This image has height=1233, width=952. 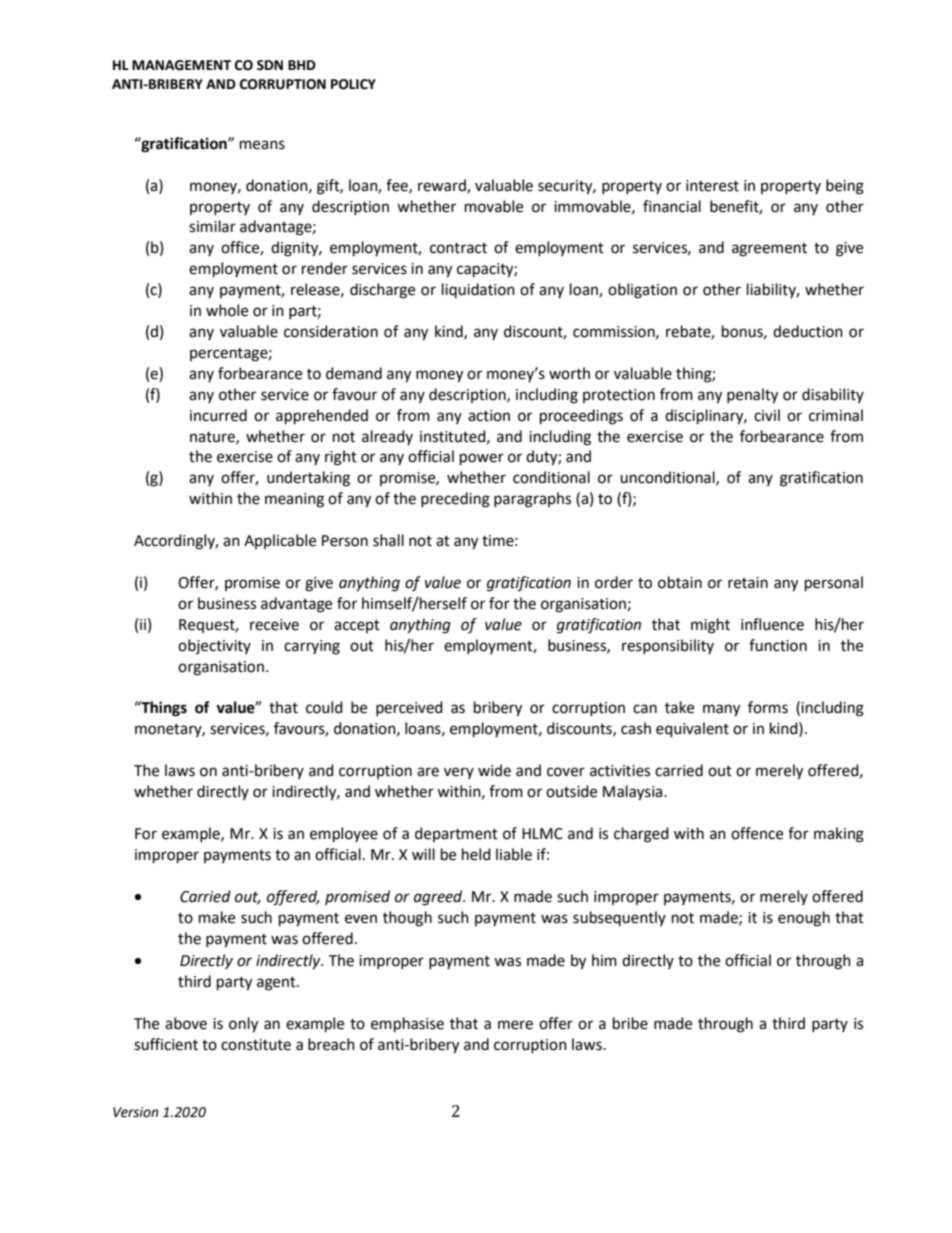 What do you see at coordinates (407, 1025) in the image?
I see `emphasise` at bounding box center [407, 1025].
